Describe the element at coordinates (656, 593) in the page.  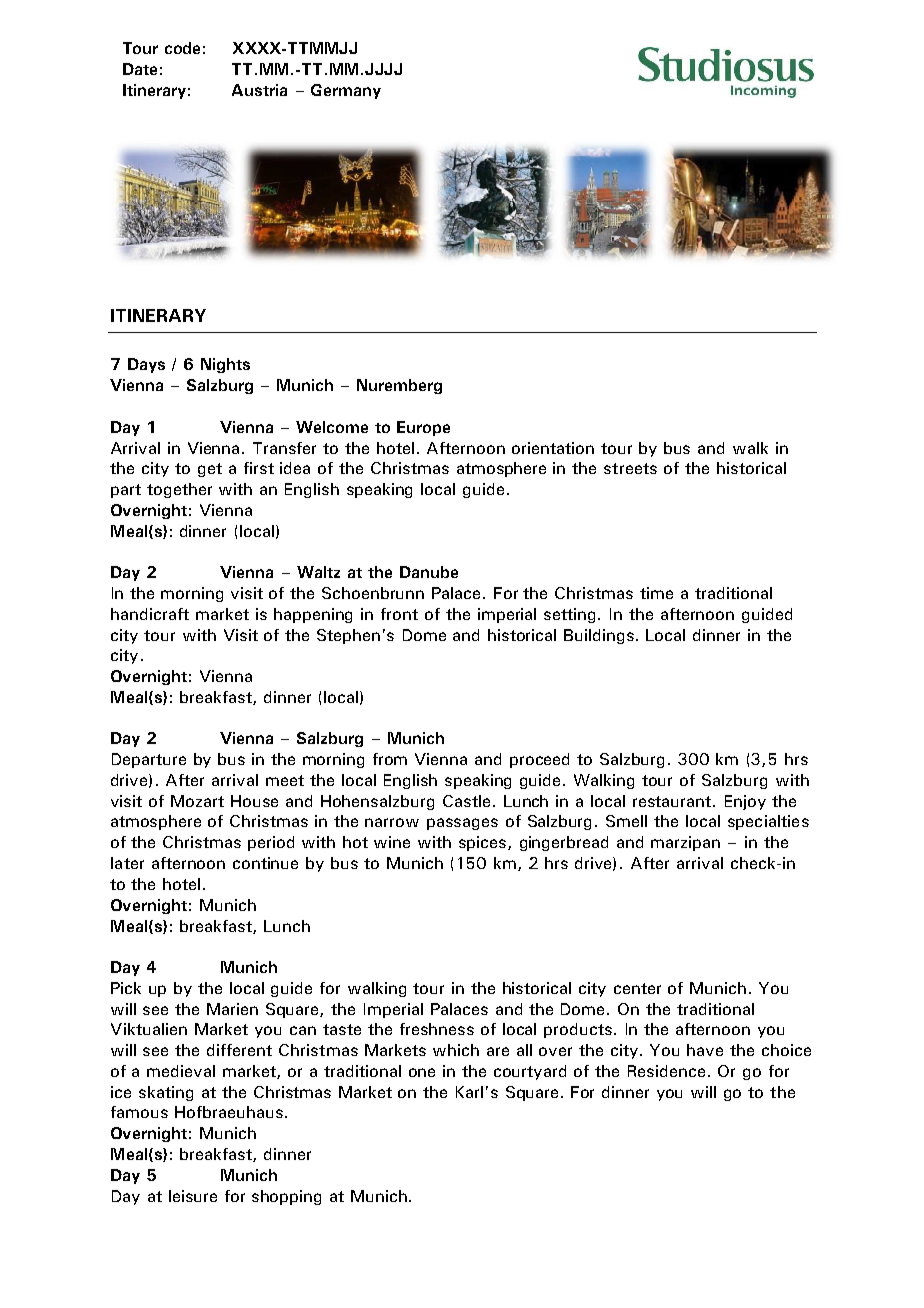
I see `time` at that location.
